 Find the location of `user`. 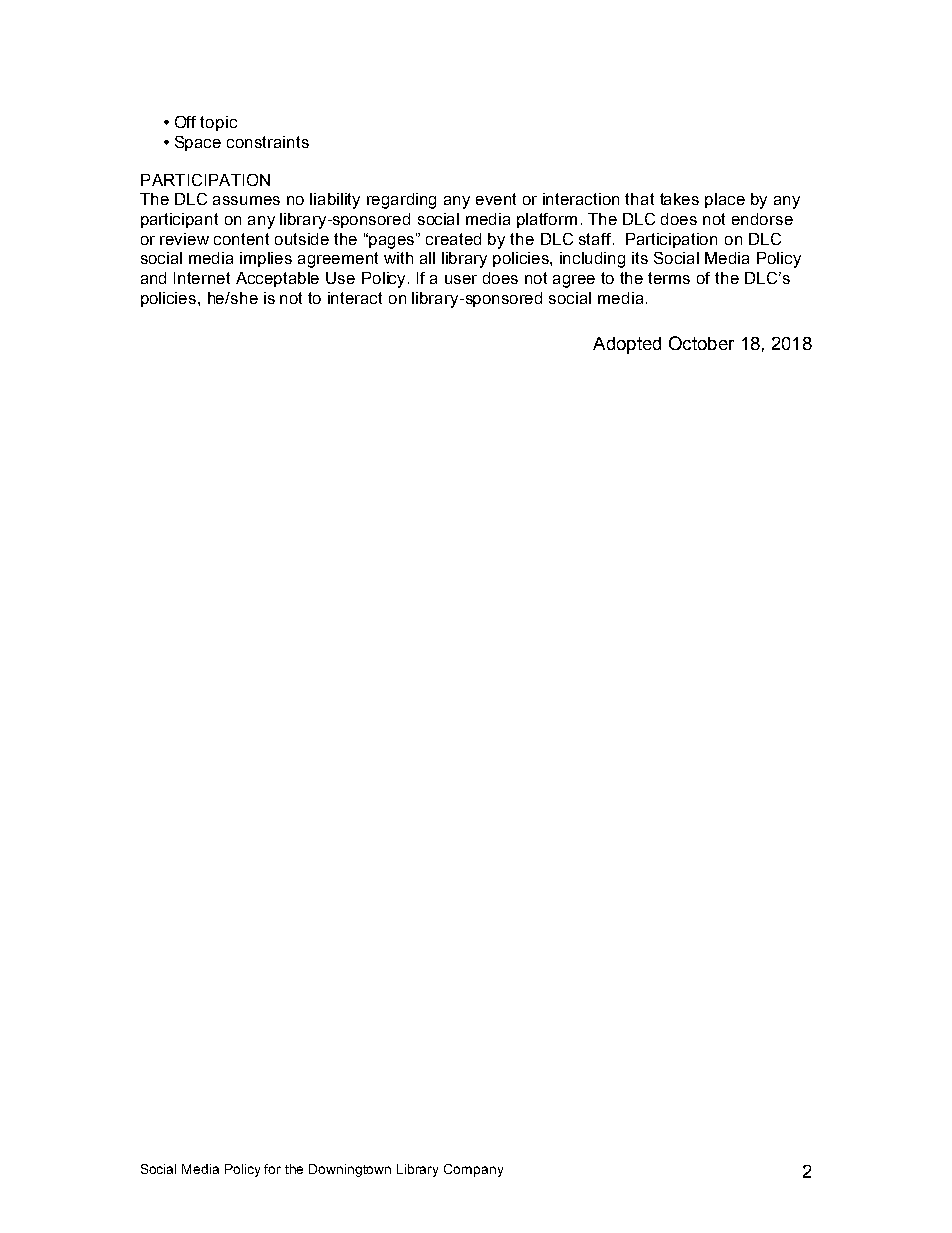

user is located at coordinates (461, 279).
